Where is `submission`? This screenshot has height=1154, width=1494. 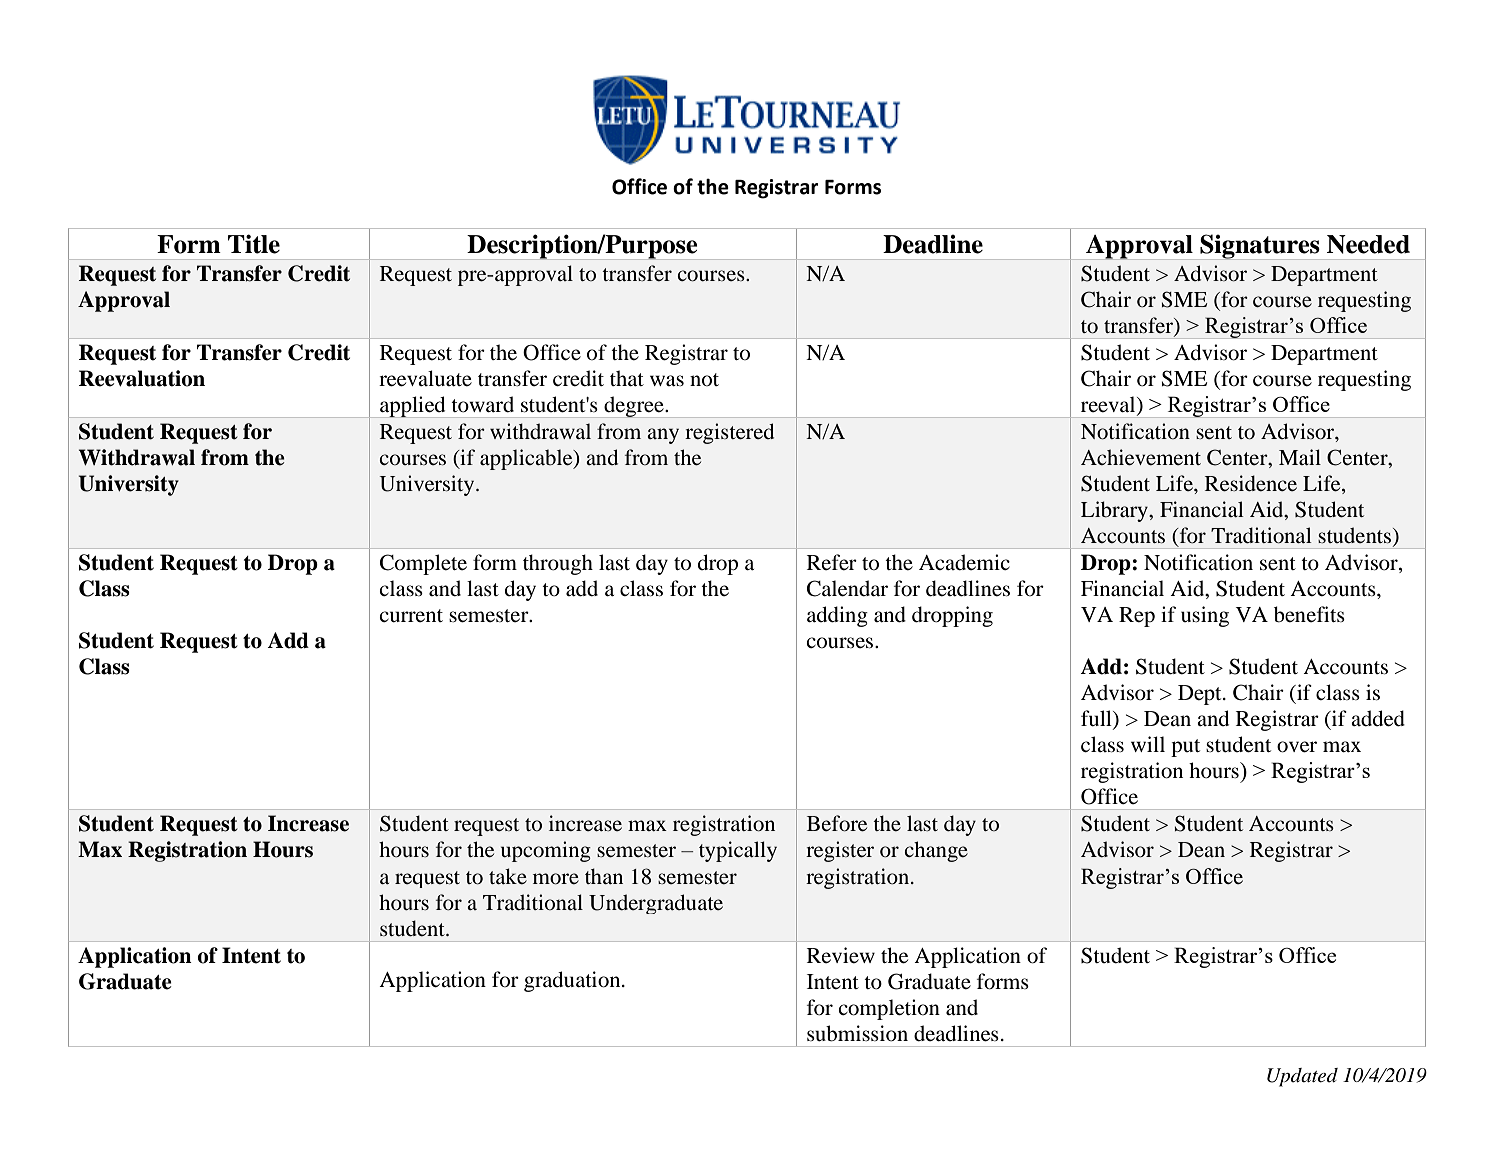 submission is located at coordinates (857, 1033).
